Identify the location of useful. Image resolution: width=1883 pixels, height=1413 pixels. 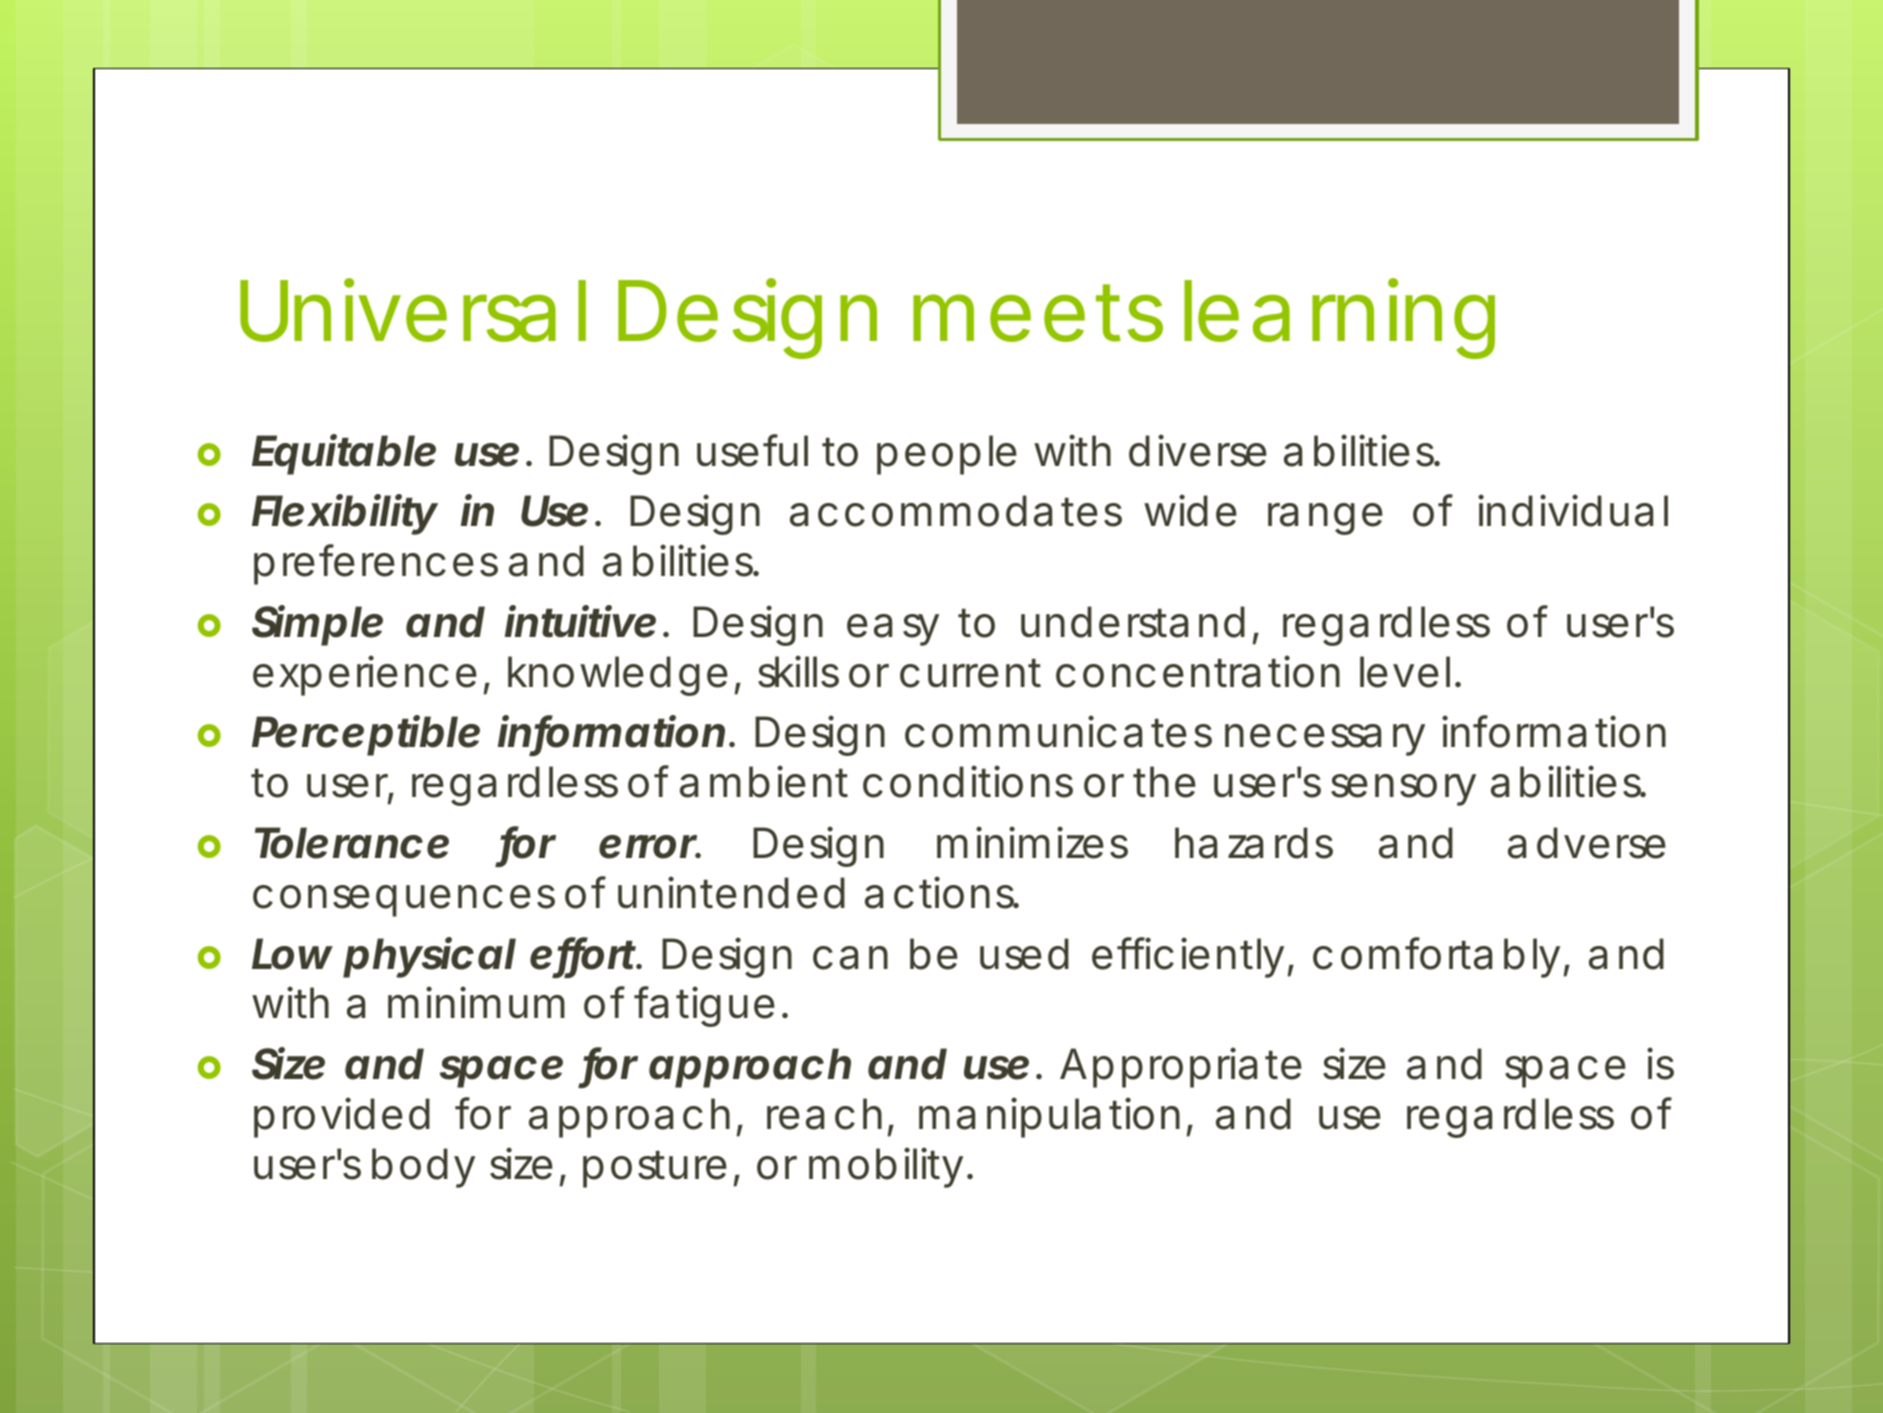
(752, 450).
